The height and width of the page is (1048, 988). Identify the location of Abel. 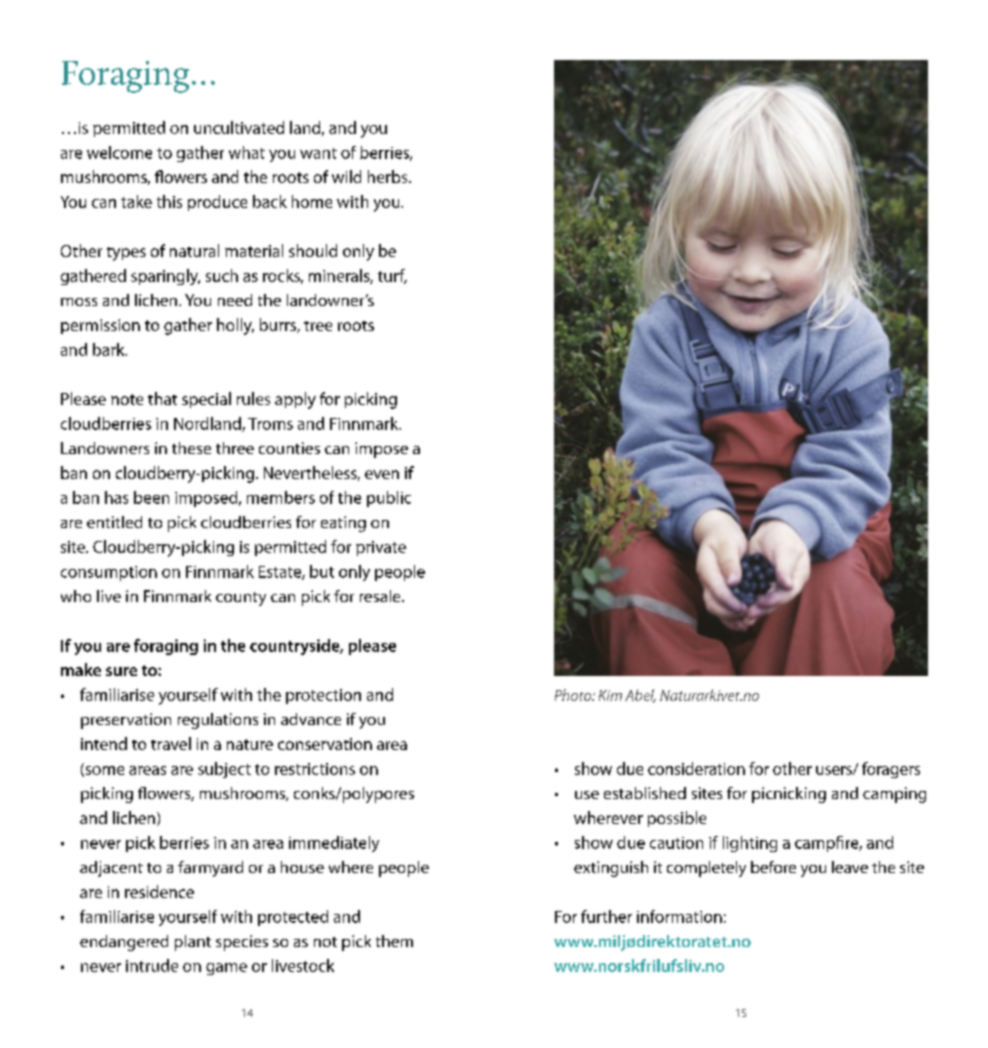
(640, 696).
